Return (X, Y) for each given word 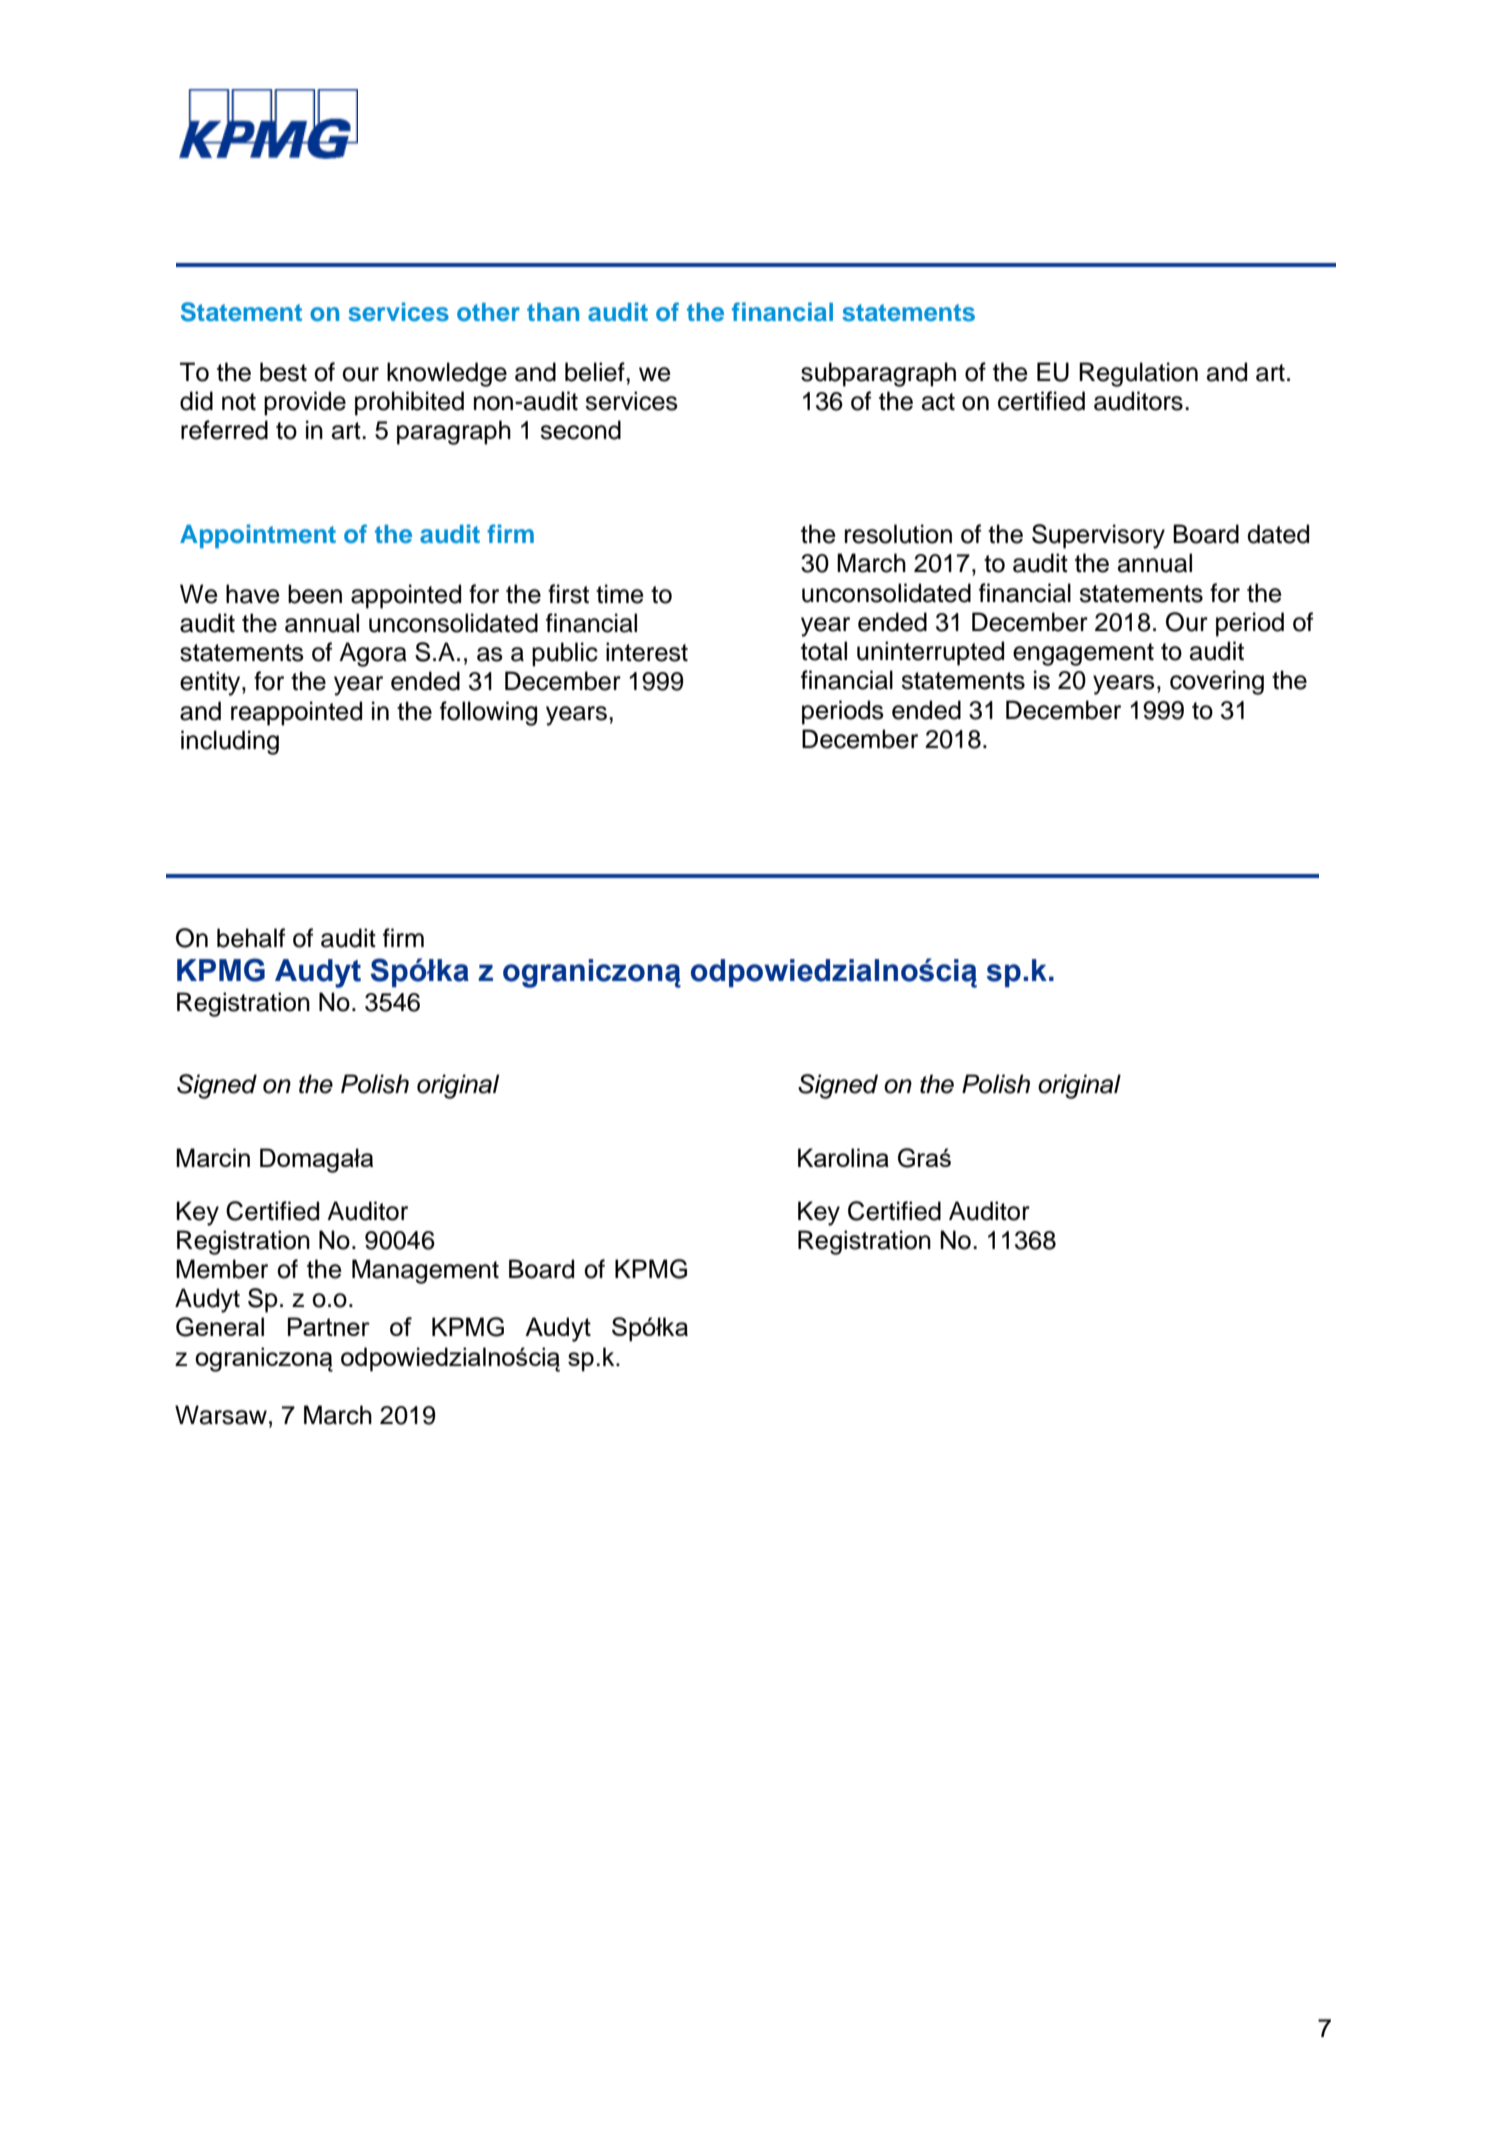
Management (425, 1271)
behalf (251, 938)
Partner (329, 1326)
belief (596, 372)
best (283, 372)
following (488, 713)
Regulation (1138, 374)
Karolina (843, 1157)
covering (1217, 682)
